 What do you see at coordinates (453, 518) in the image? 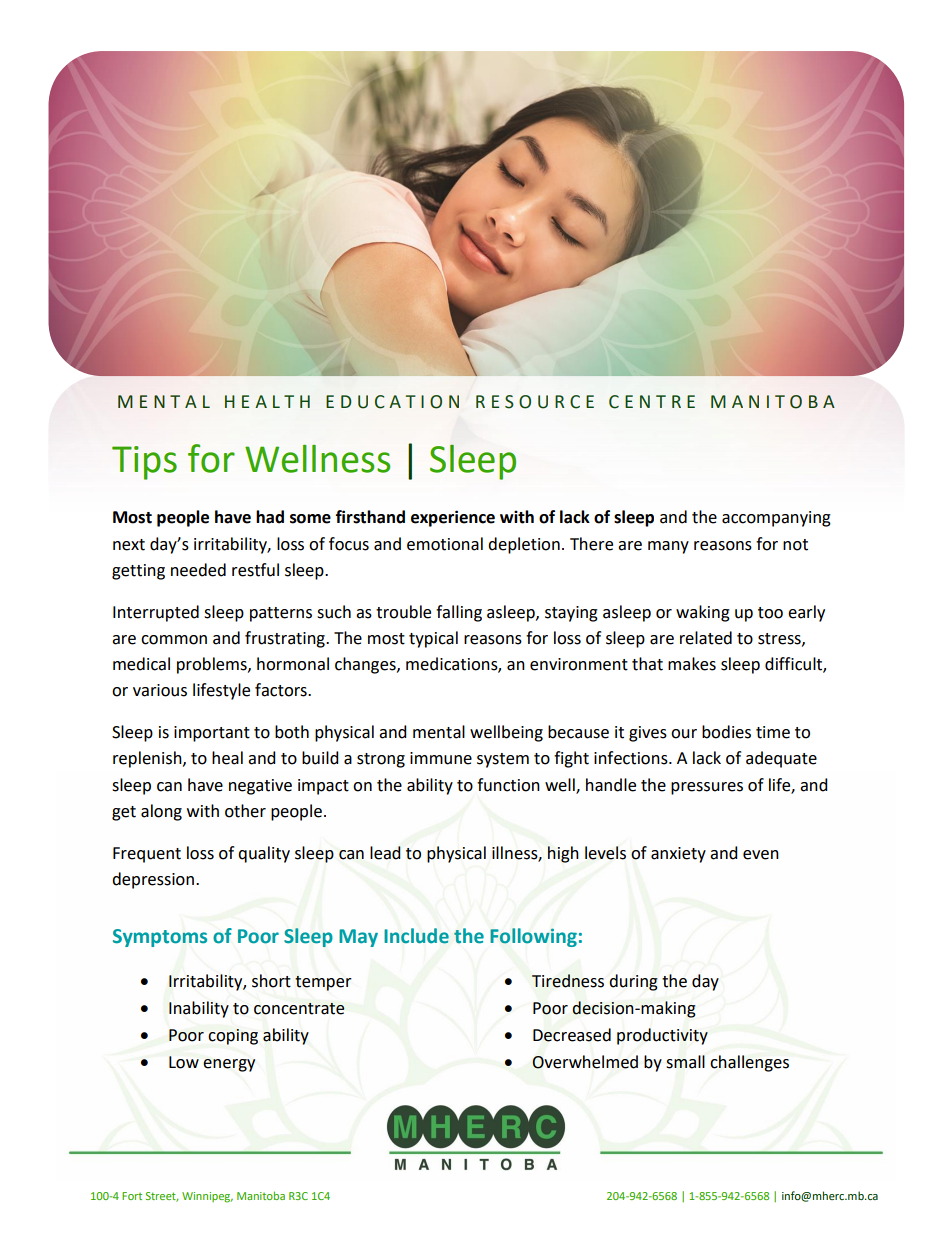
I see `experience` at bounding box center [453, 518].
